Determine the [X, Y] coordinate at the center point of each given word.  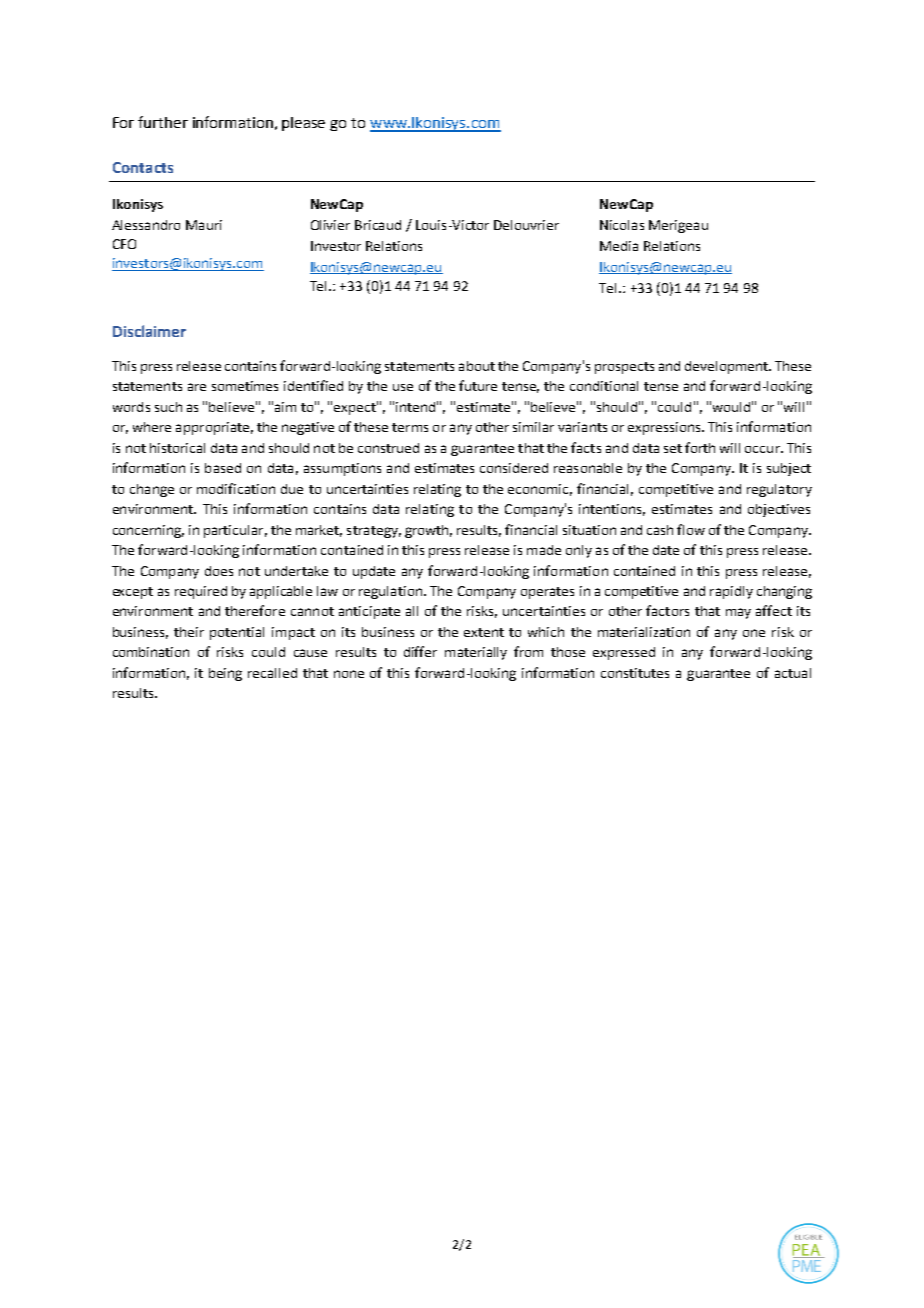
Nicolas [622, 225]
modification [236, 488]
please [303, 124]
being [225, 674]
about [477, 366]
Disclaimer [149, 331]
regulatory [779, 490]
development [727, 367]
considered [514, 468]
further [163, 122]
